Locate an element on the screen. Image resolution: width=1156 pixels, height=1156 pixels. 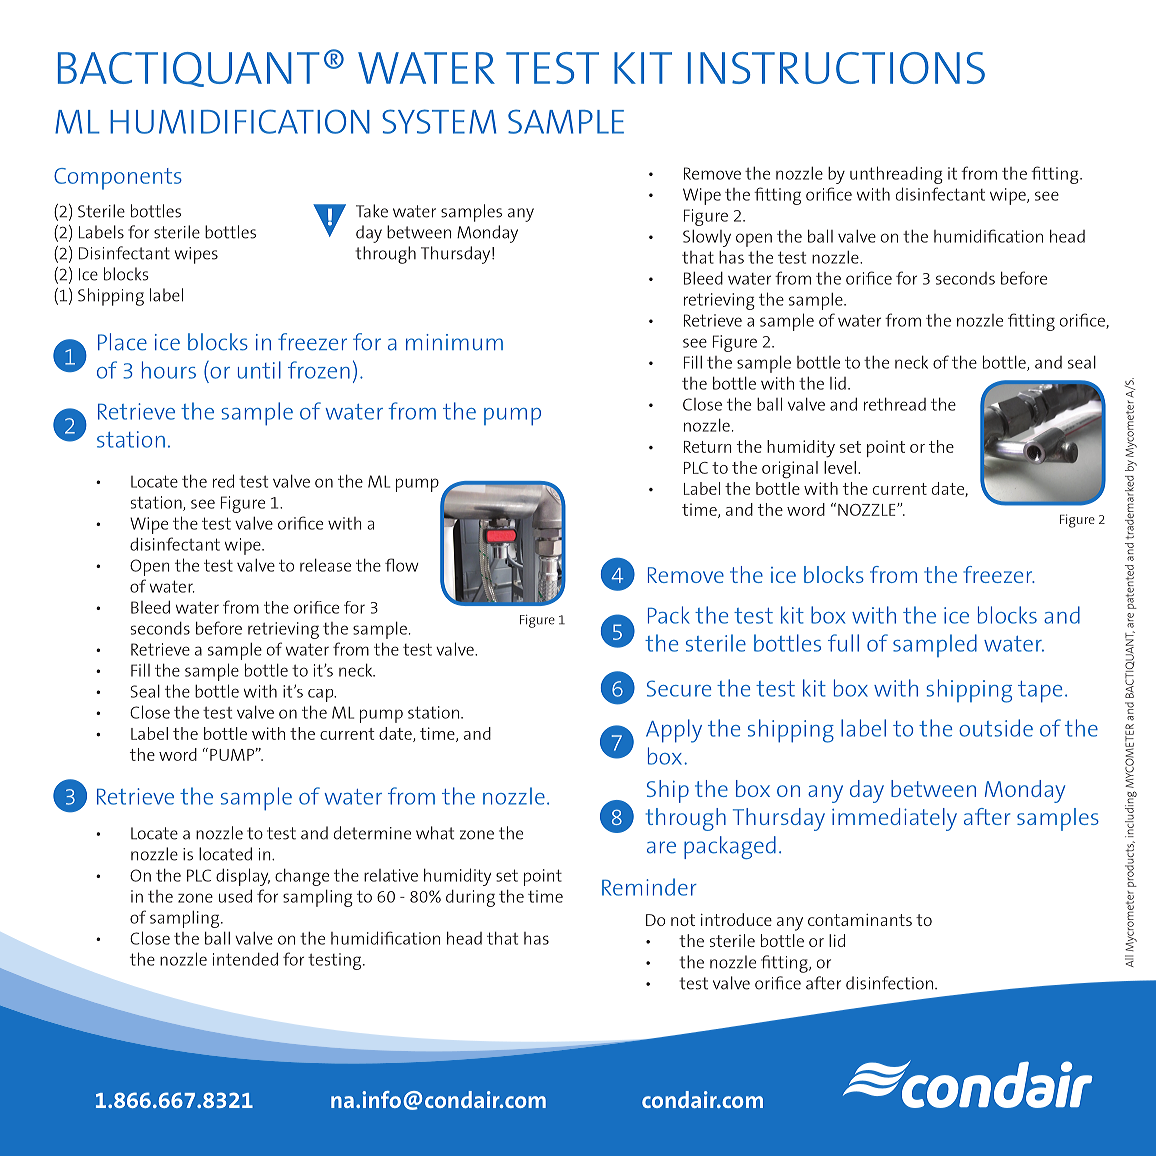
flow is located at coordinates (402, 565).
